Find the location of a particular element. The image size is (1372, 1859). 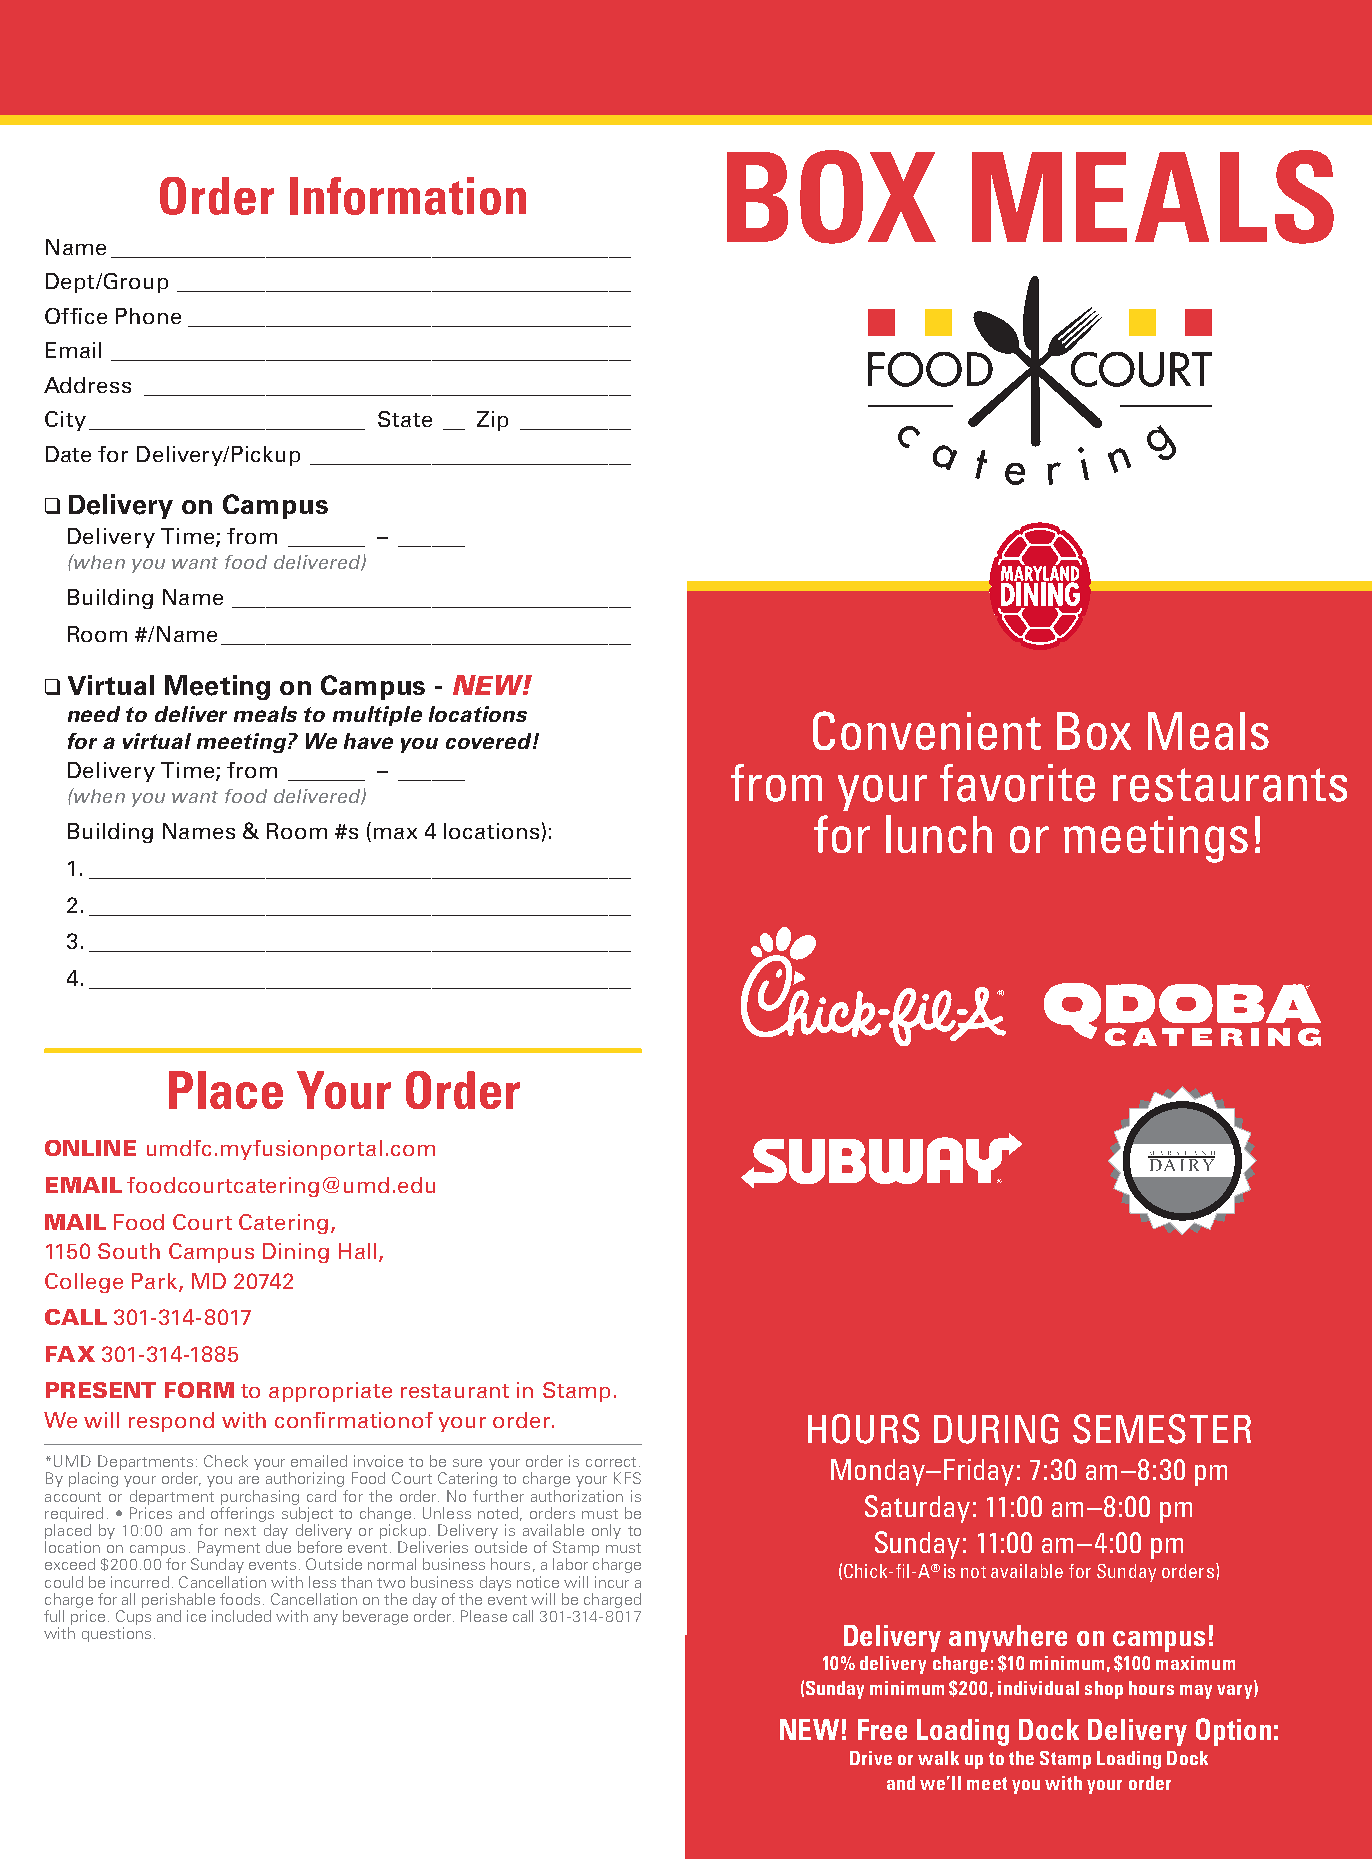

questions is located at coordinates (116, 1634).
